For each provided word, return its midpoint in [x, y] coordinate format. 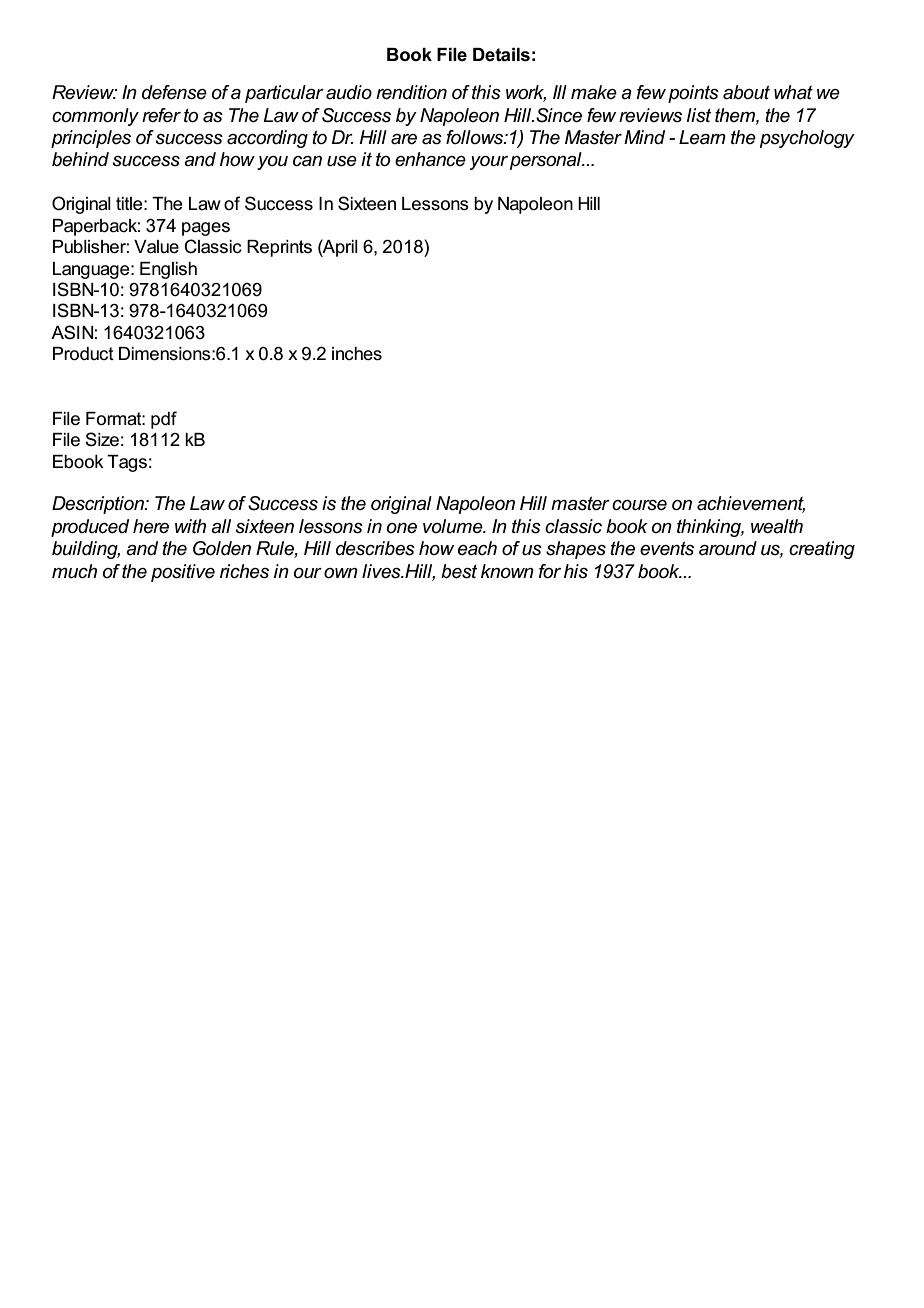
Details [501, 55]
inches [357, 354]
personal [547, 161]
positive [183, 573]
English [168, 270]
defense [174, 92]
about [746, 92]
